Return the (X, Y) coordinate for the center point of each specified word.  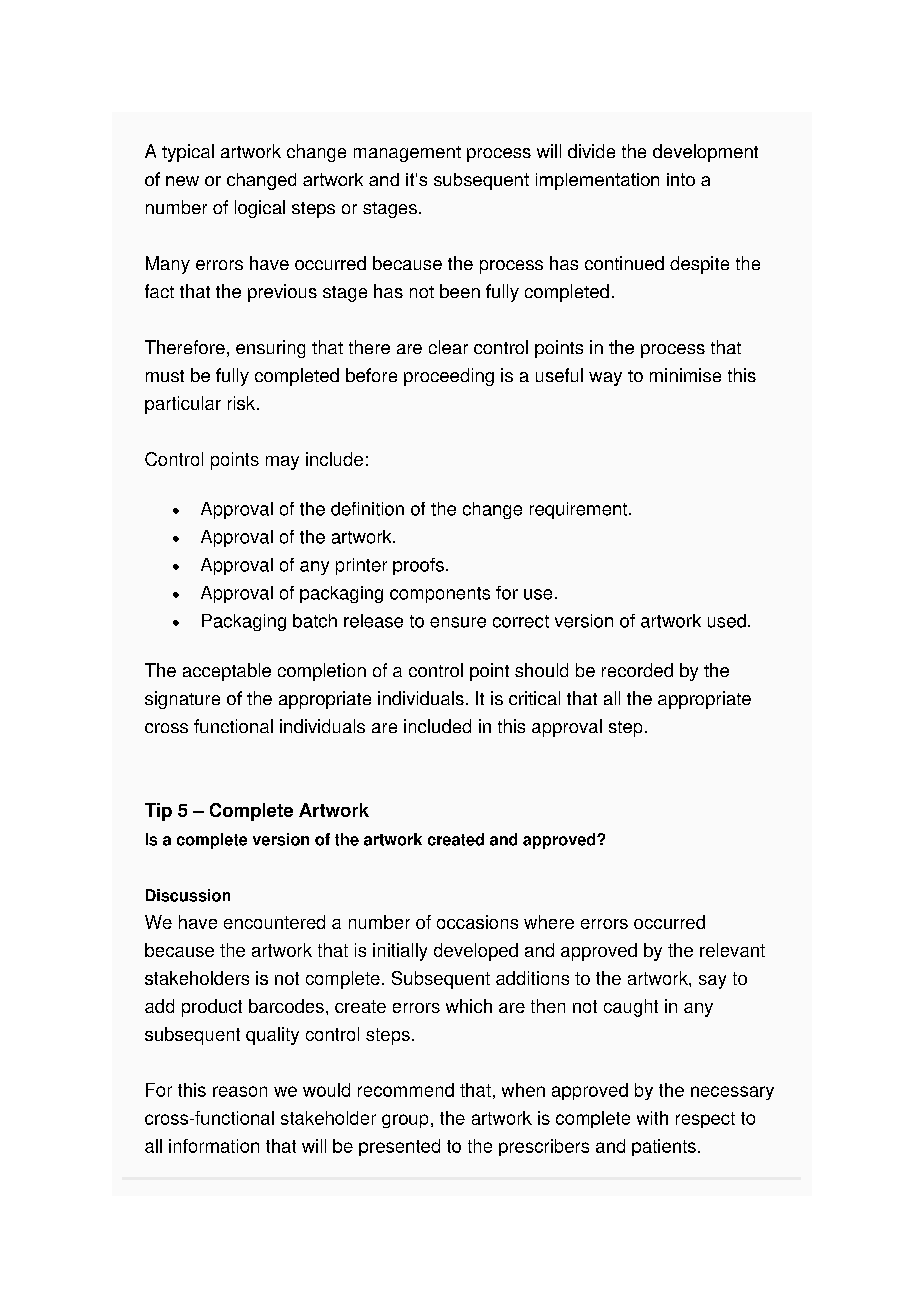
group (405, 1121)
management (407, 154)
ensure (458, 622)
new (182, 181)
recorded (637, 670)
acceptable (227, 672)
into (681, 179)
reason (240, 1091)
